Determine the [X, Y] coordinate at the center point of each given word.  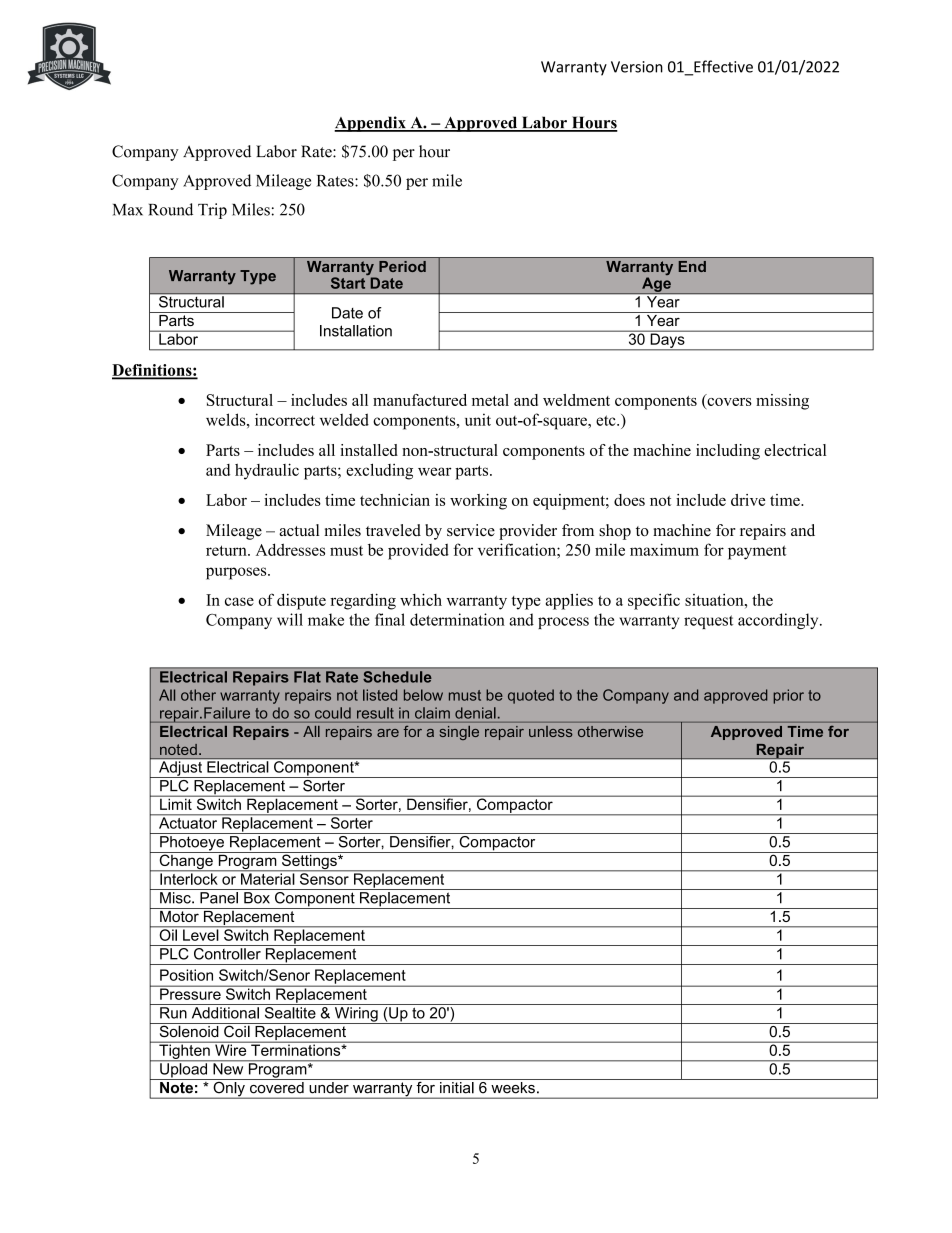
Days [667, 340]
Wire [231, 1049]
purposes [237, 573]
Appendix [371, 124]
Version [637, 67]
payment [757, 552]
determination [457, 619]
